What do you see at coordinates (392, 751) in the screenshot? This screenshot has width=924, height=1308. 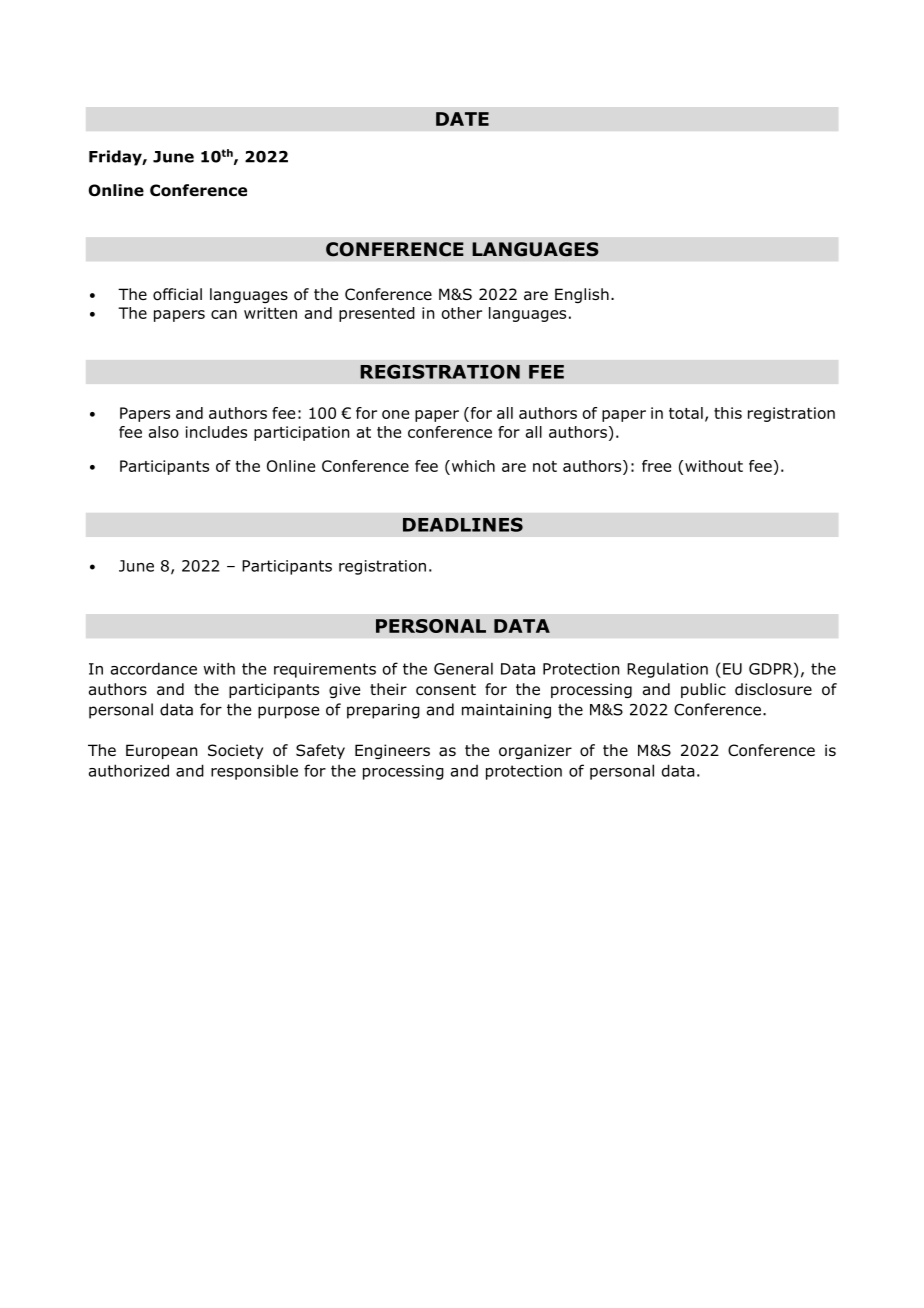 I see `Engineers` at bounding box center [392, 751].
